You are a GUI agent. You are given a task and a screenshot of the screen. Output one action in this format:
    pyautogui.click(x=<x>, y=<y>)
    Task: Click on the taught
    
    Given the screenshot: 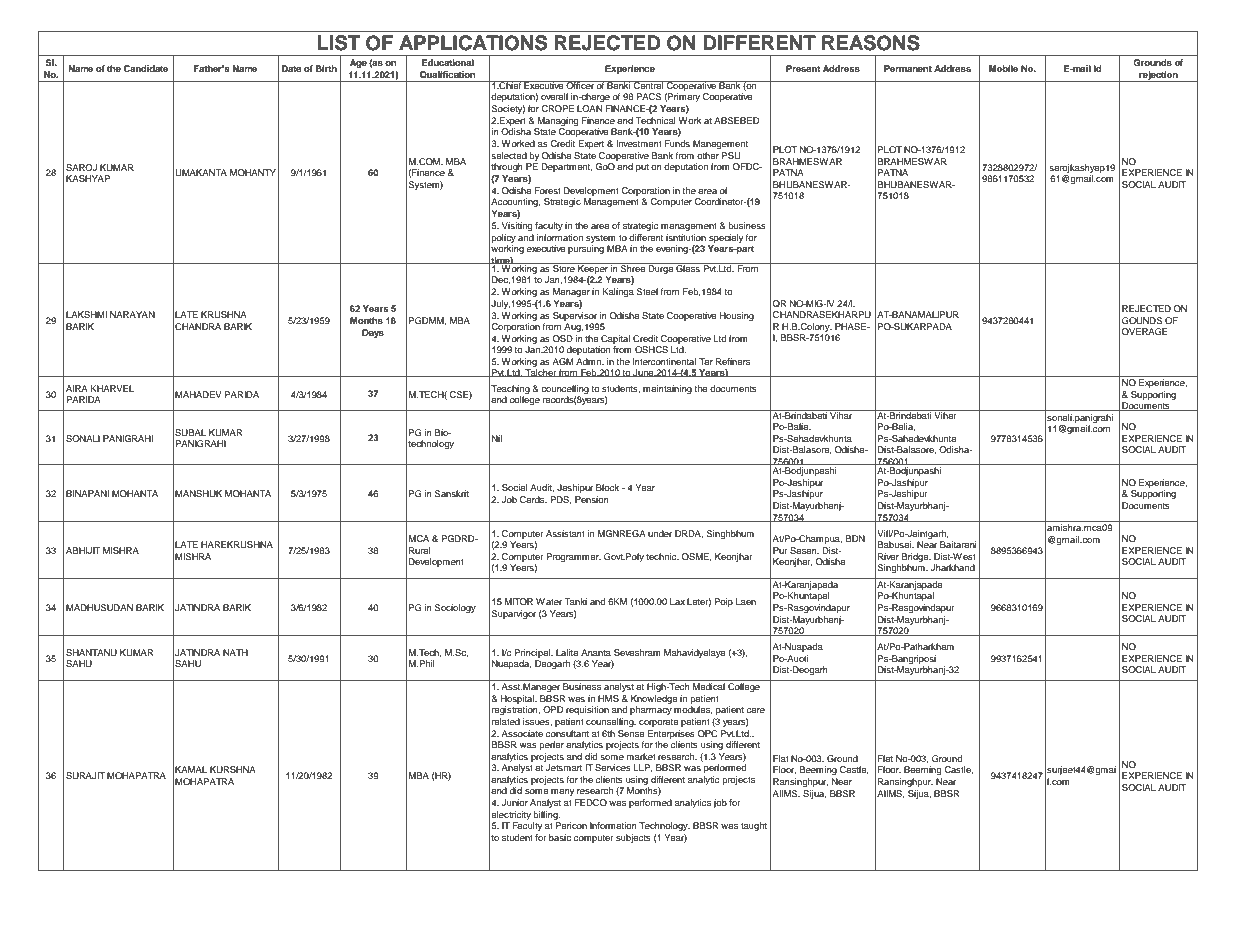 What is the action you would take?
    pyautogui.click(x=754, y=826)
